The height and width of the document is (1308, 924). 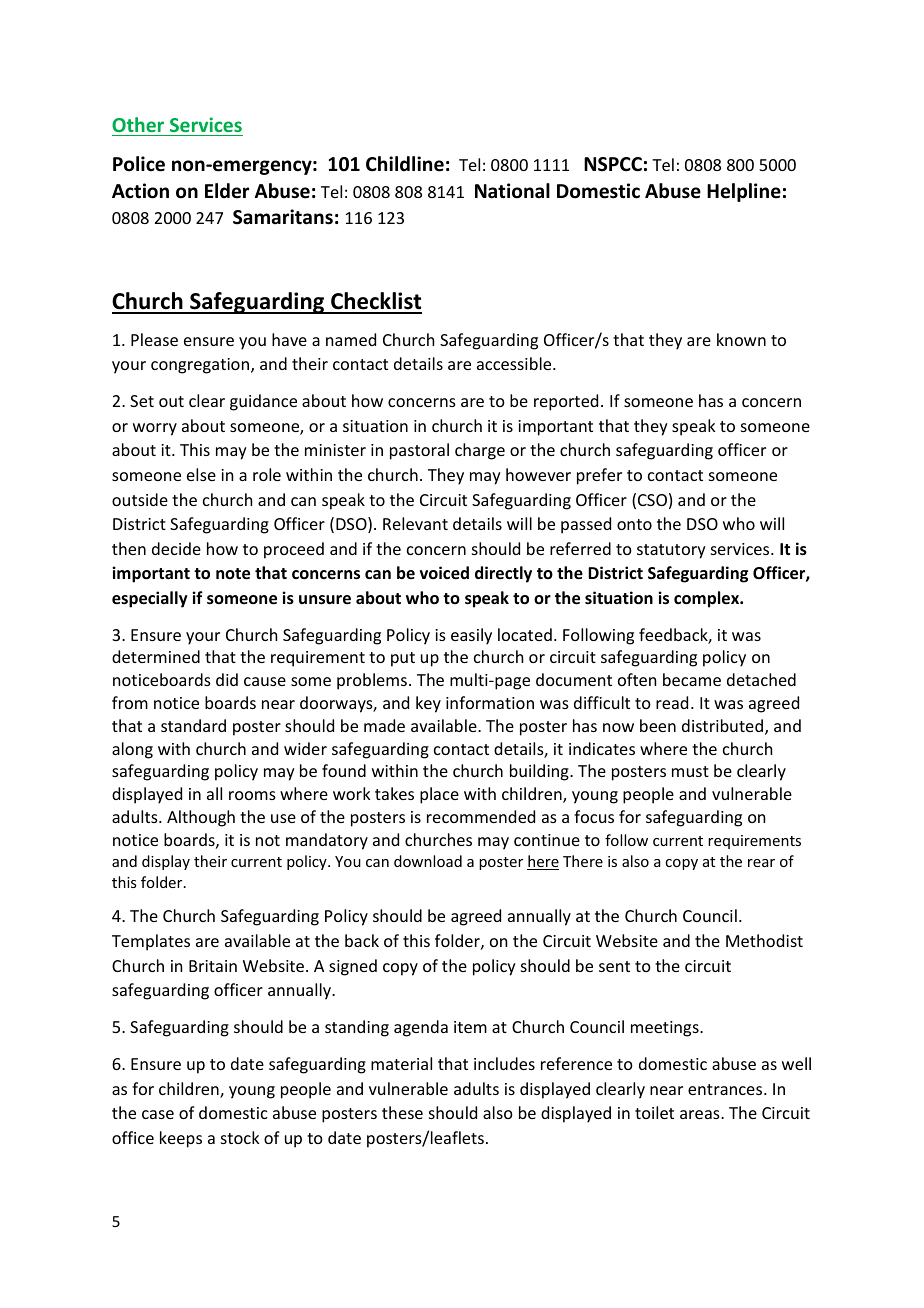 What do you see at coordinates (156, 656) in the document?
I see `determined` at bounding box center [156, 656].
